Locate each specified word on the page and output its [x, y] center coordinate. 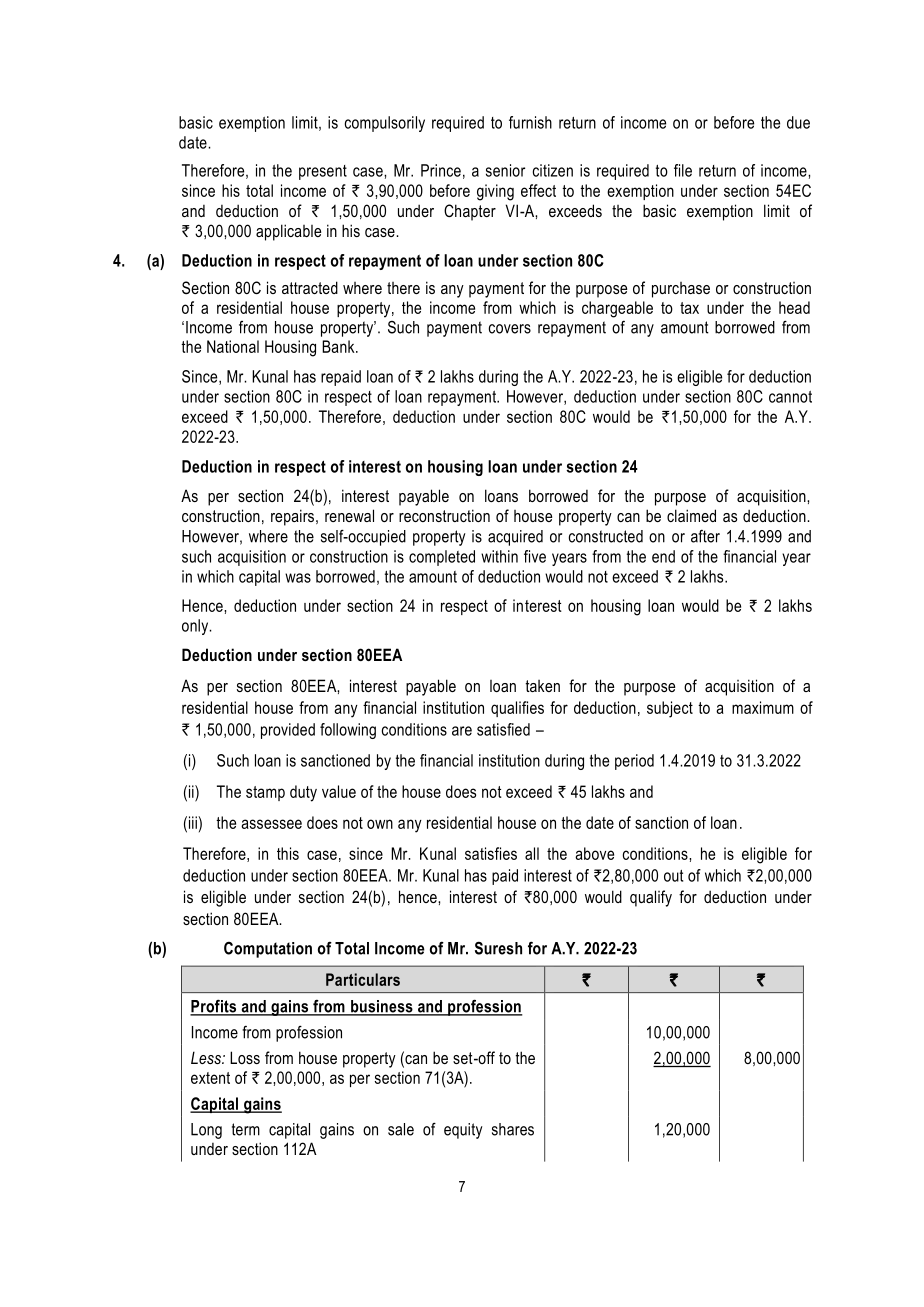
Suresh [498, 948]
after [705, 536]
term [246, 1129]
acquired [515, 538]
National [233, 346]
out [673, 876]
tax [689, 308]
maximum [763, 707]
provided [288, 731]
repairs [292, 517]
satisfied [503, 729]
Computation [268, 949]
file [683, 170]
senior [505, 170]
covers [510, 329]
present [323, 172]
